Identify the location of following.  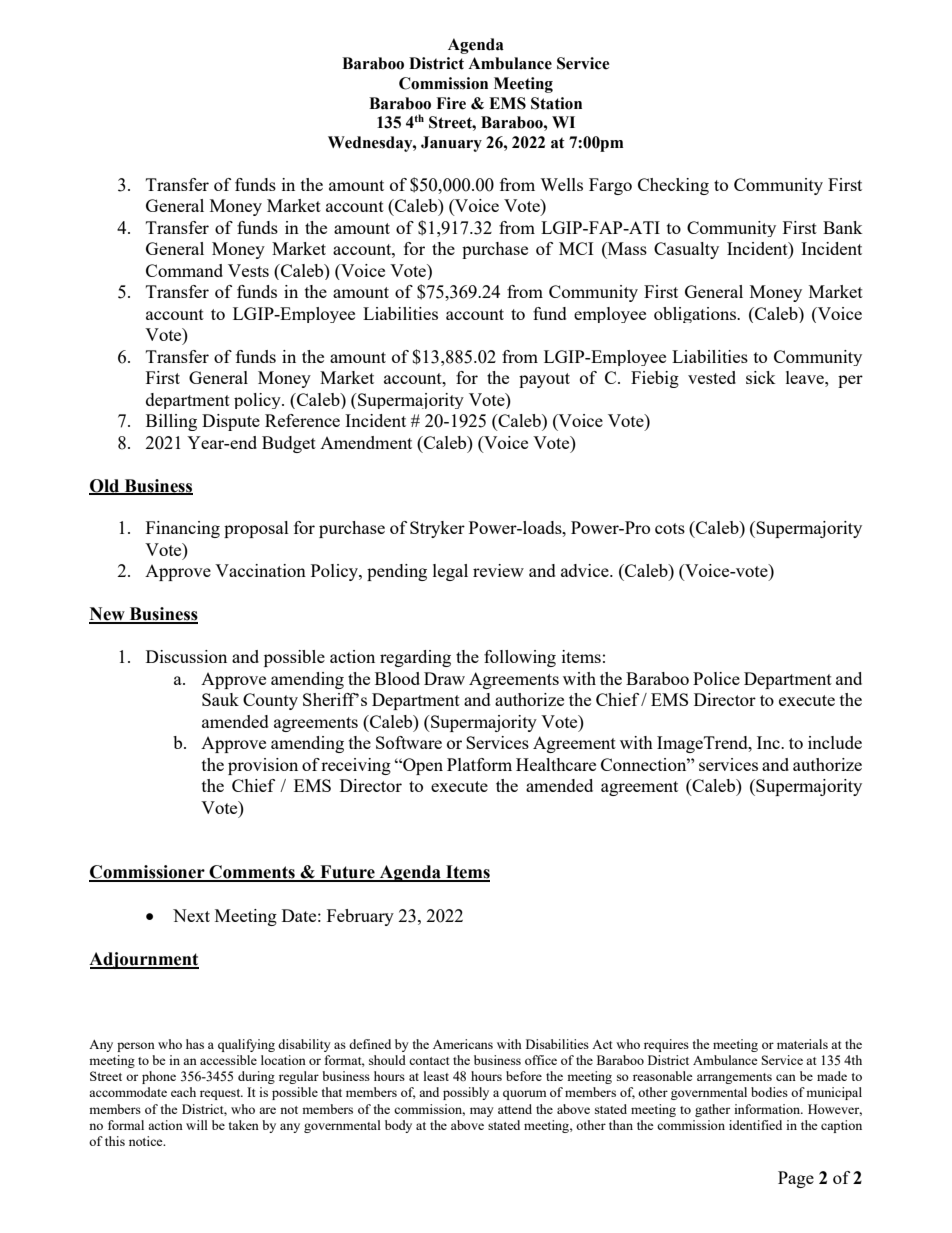
(520, 658).
